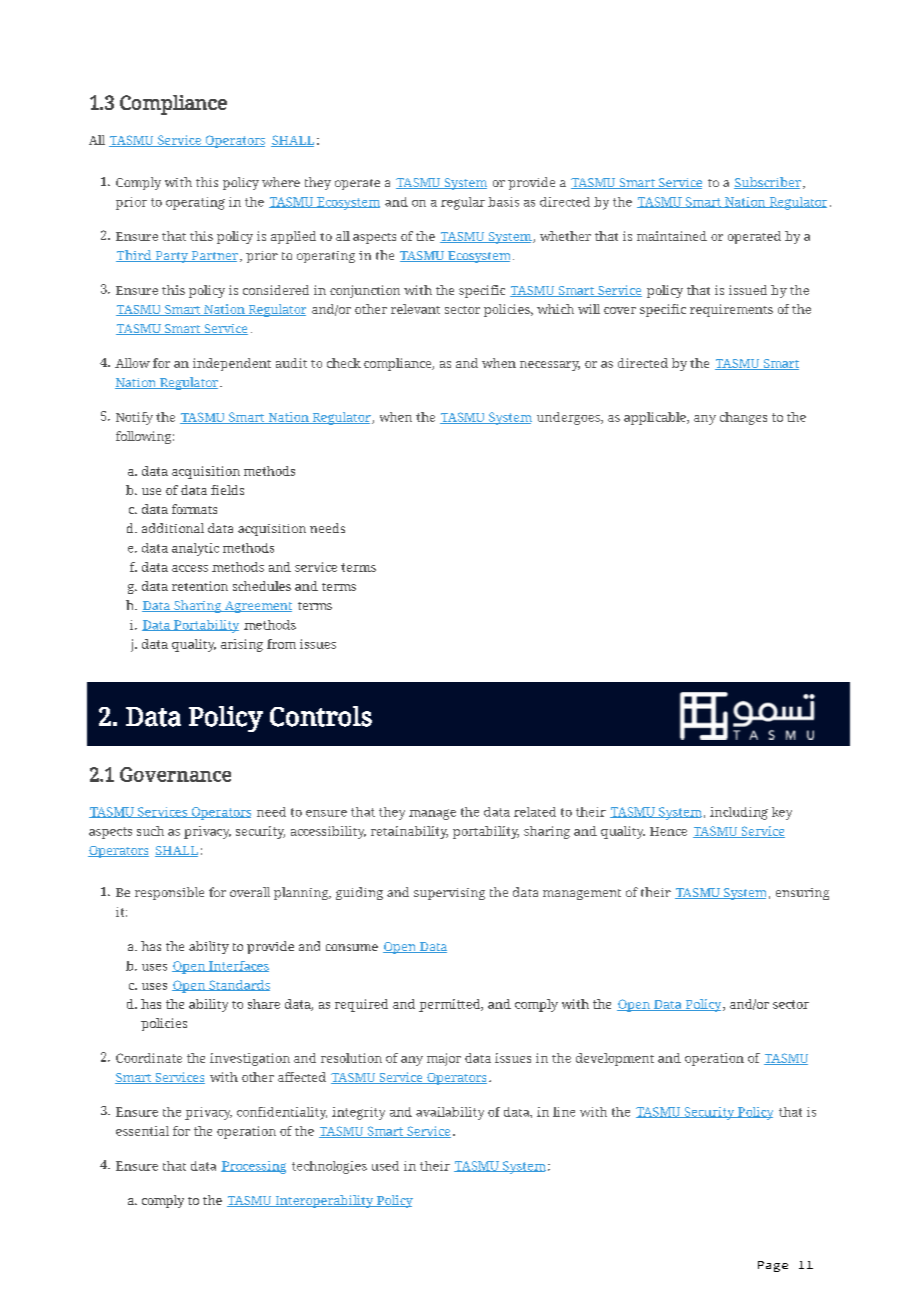  What do you see at coordinates (449, 894) in the screenshot?
I see `supervising` at bounding box center [449, 894].
